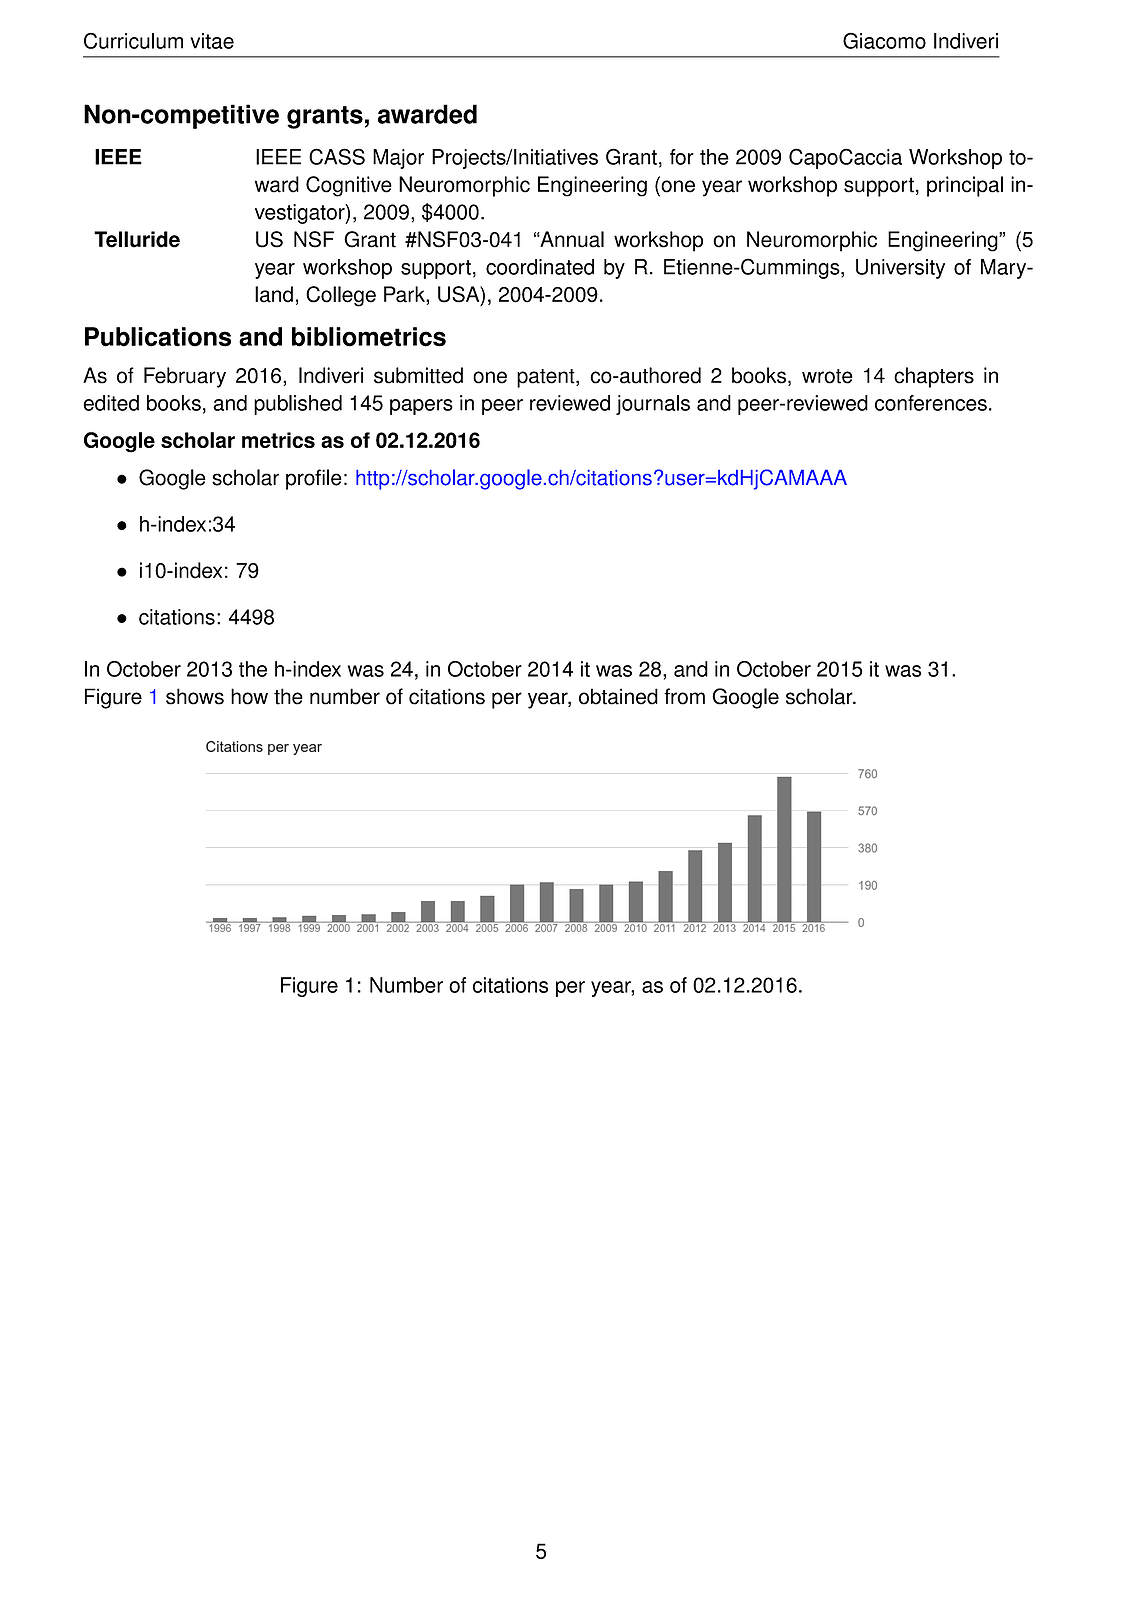  I want to click on shows, so click(195, 696).
